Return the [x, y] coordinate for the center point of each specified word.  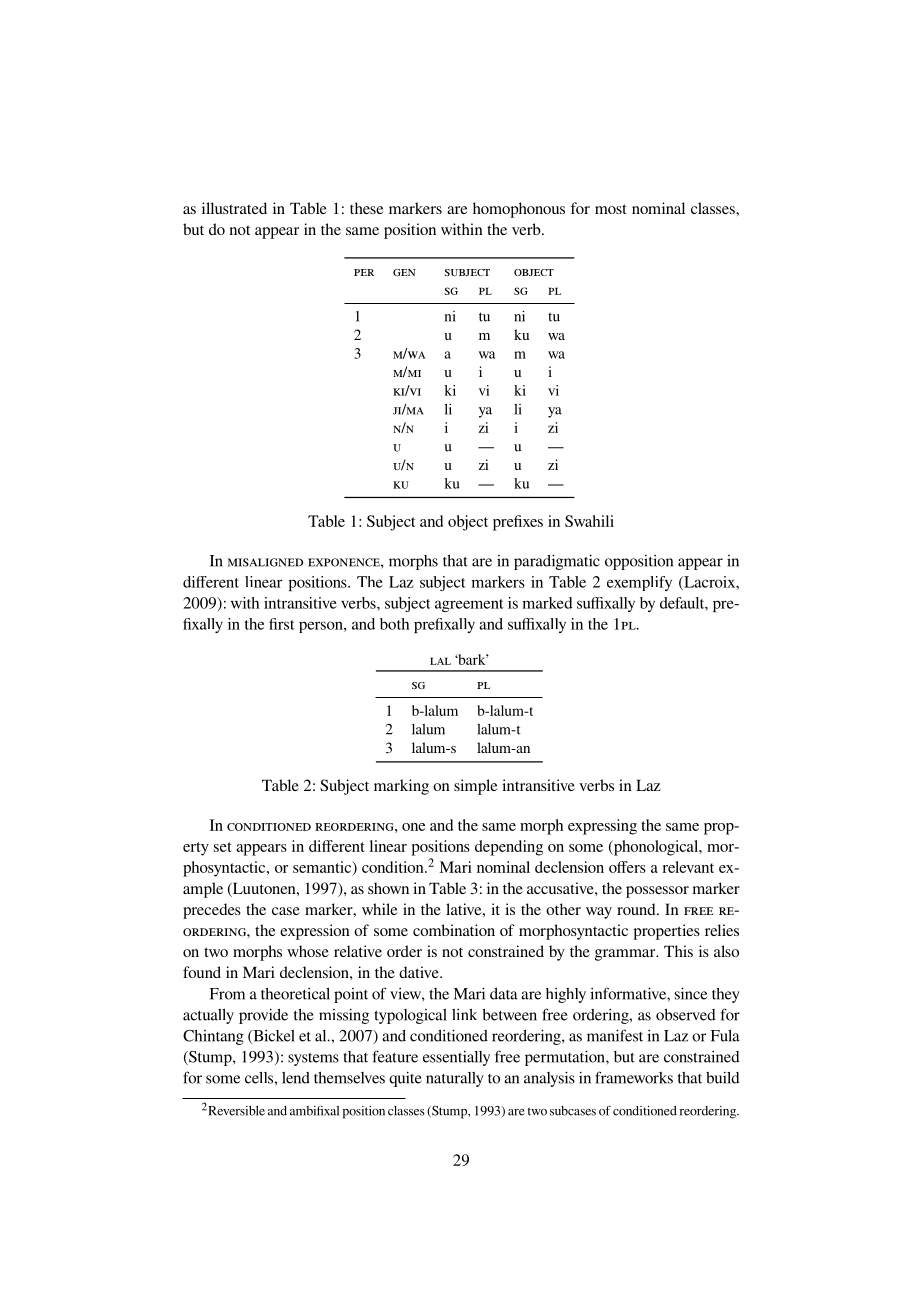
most [611, 209]
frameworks [634, 1077]
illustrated [234, 208]
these [367, 208]
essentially [456, 1058]
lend [296, 1078]
